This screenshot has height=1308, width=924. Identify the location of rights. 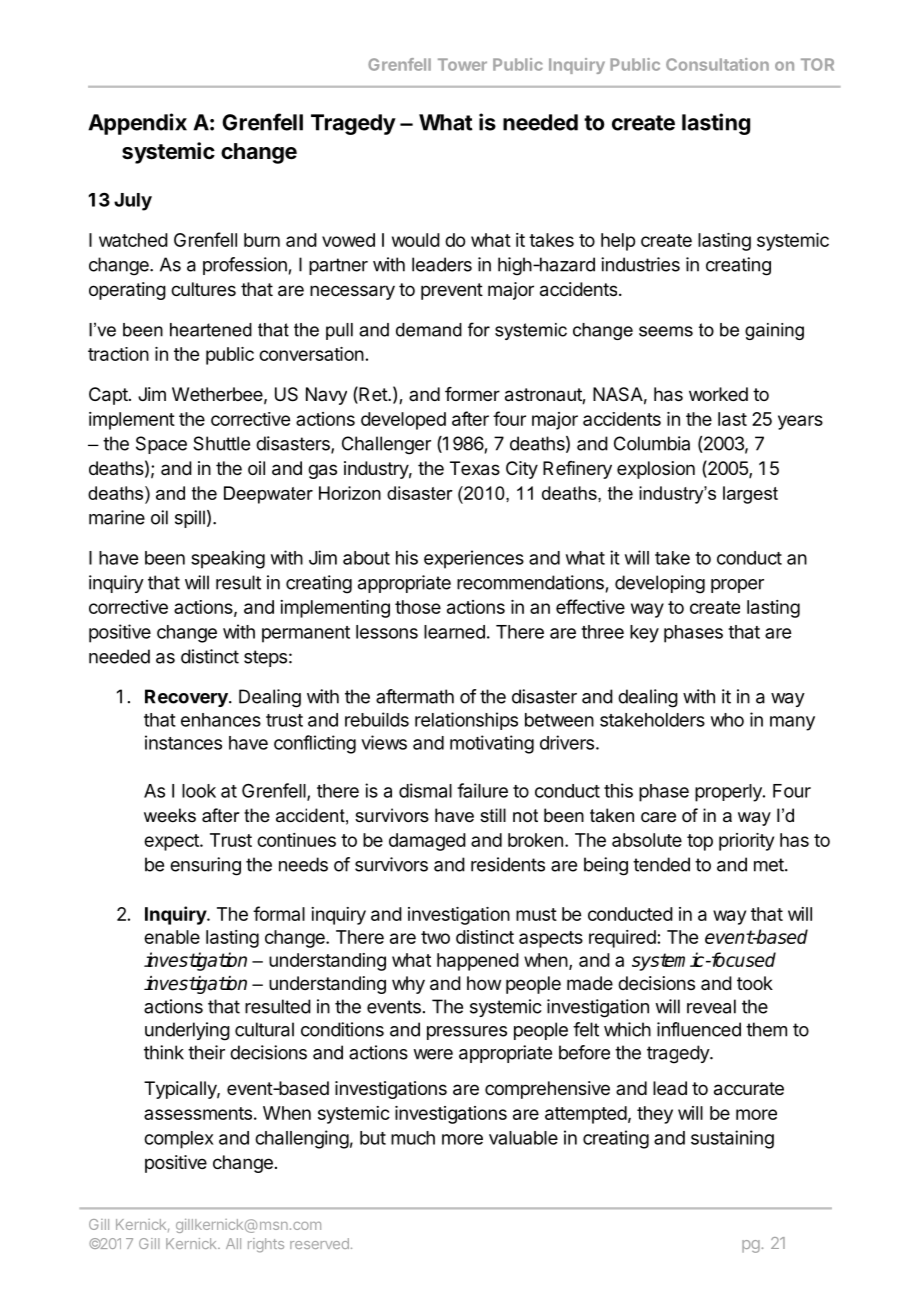
(266, 1245).
